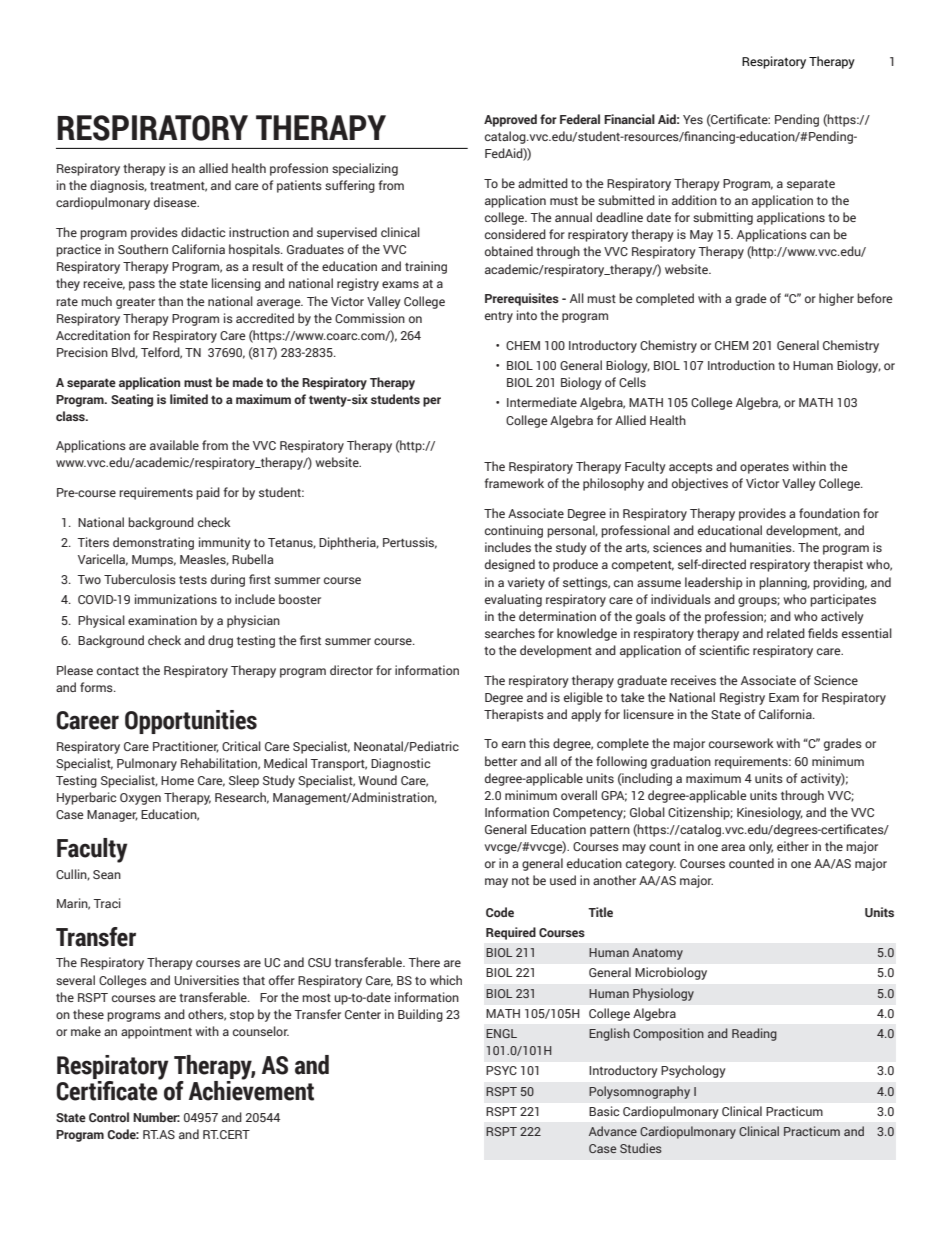  Describe the element at coordinates (118, 186) in the screenshot. I see `diagnosis` at that location.
